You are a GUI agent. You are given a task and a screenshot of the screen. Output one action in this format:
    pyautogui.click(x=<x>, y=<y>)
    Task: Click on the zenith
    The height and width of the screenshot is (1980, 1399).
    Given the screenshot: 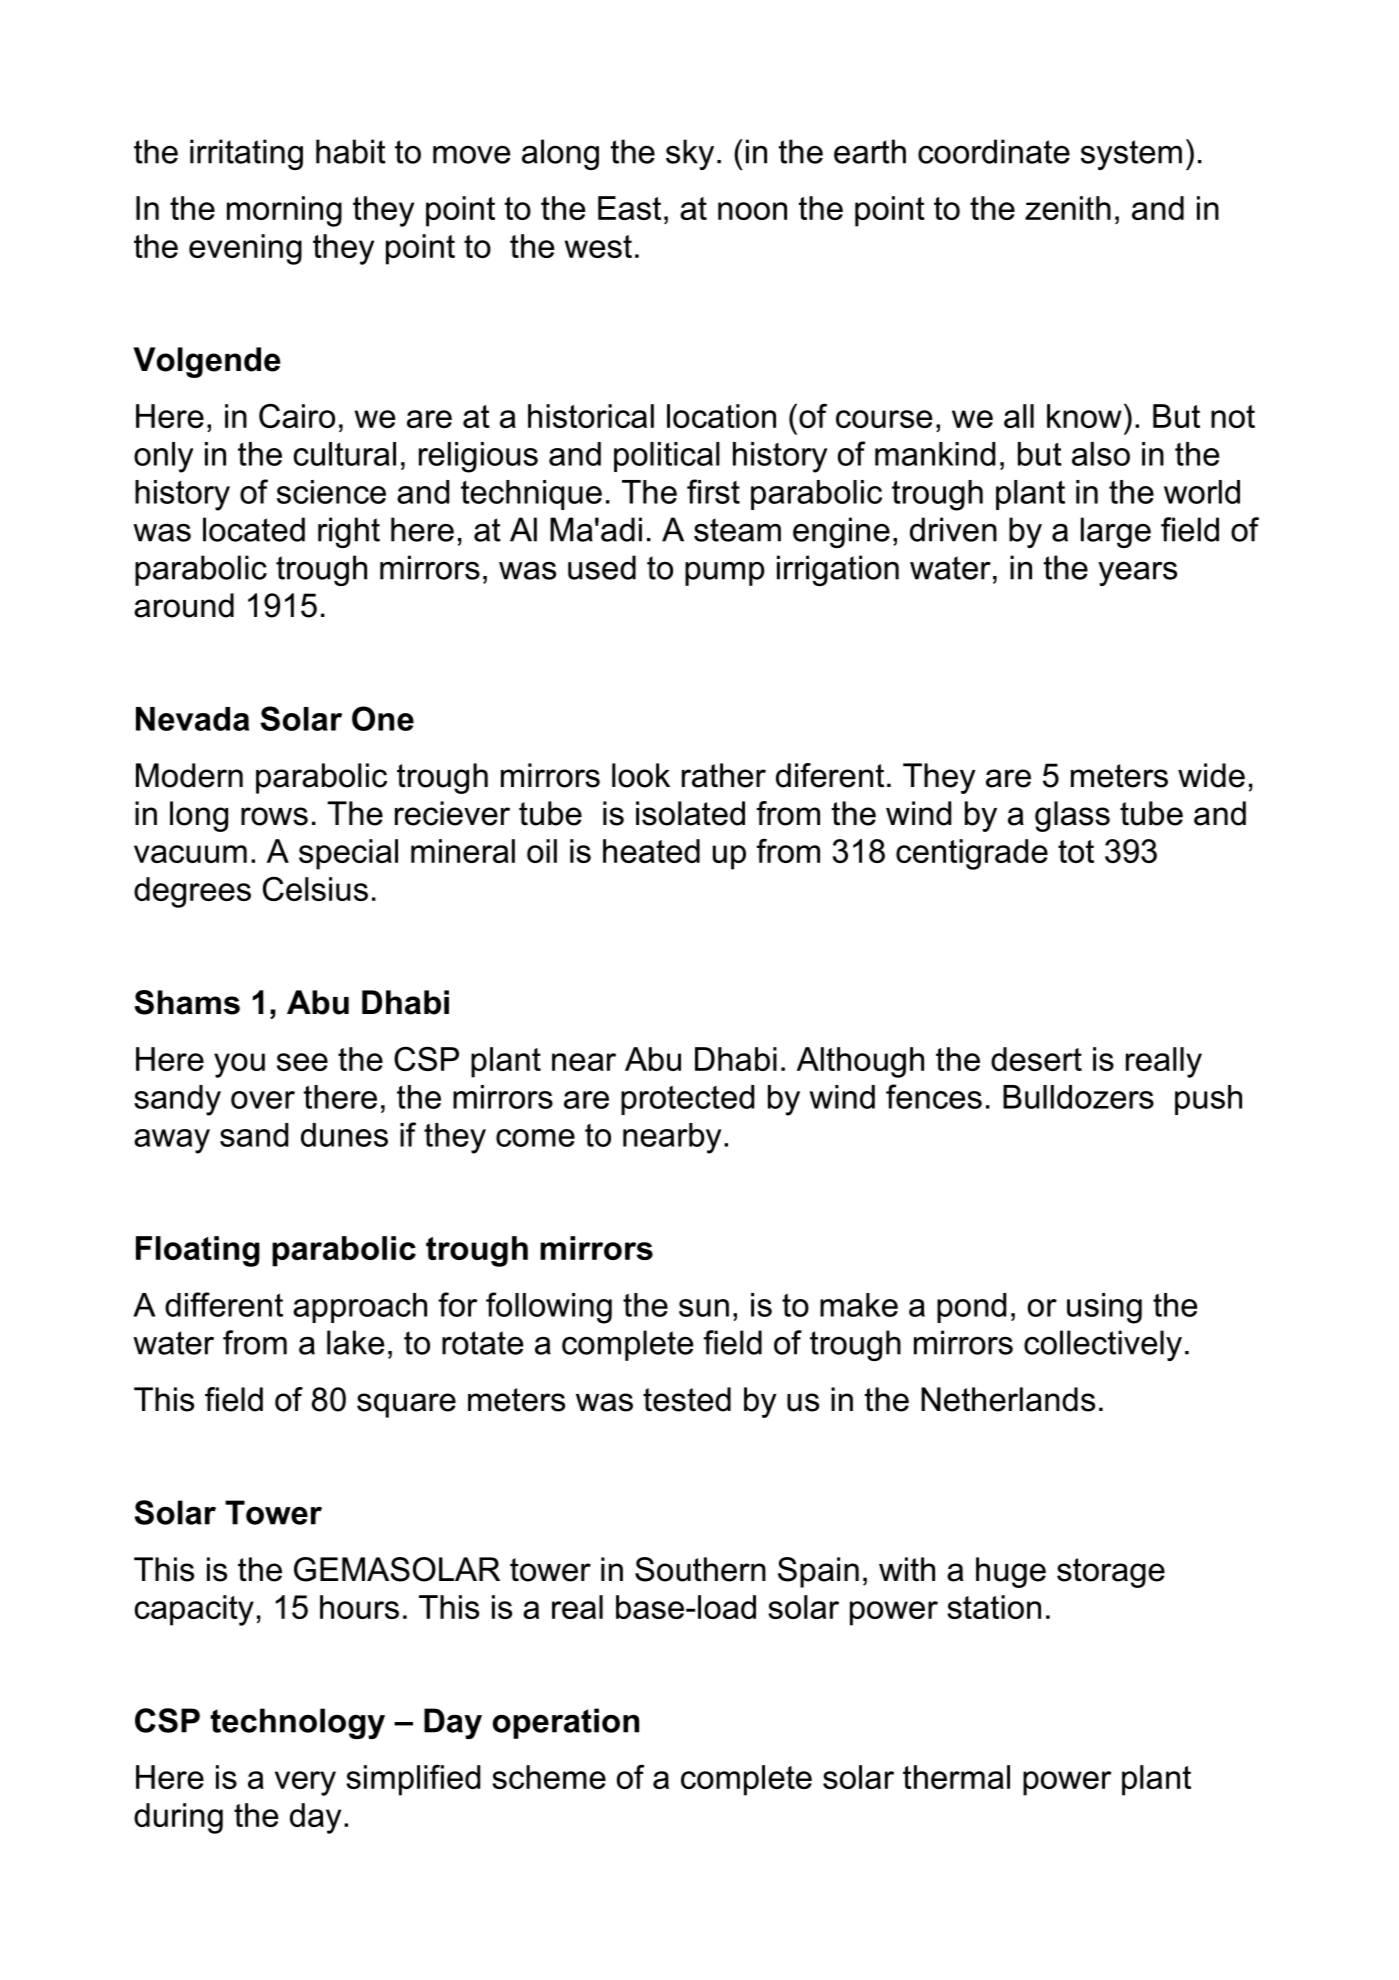 What is the action you would take?
    pyautogui.click(x=1068, y=208)
